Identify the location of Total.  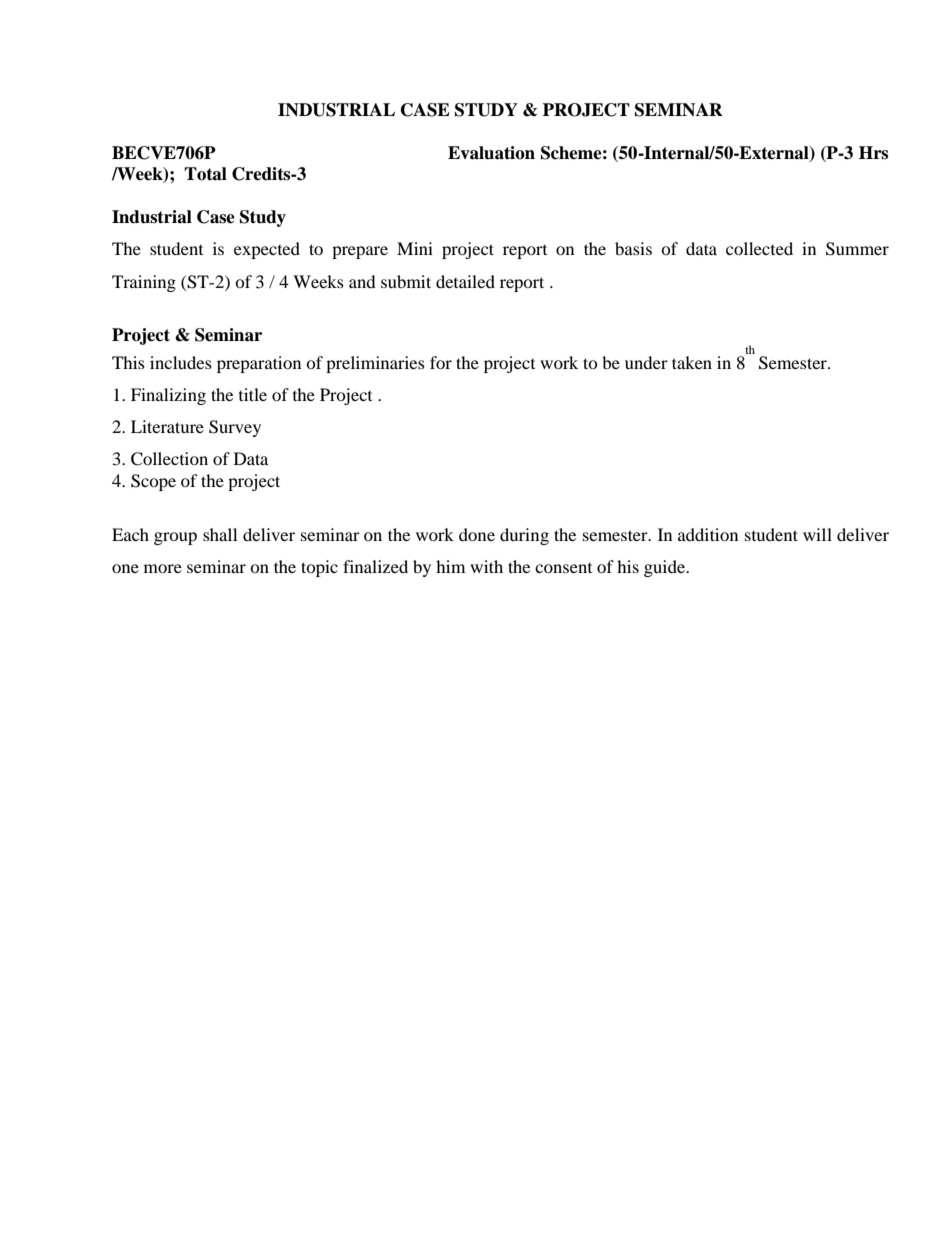
(205, 174).
